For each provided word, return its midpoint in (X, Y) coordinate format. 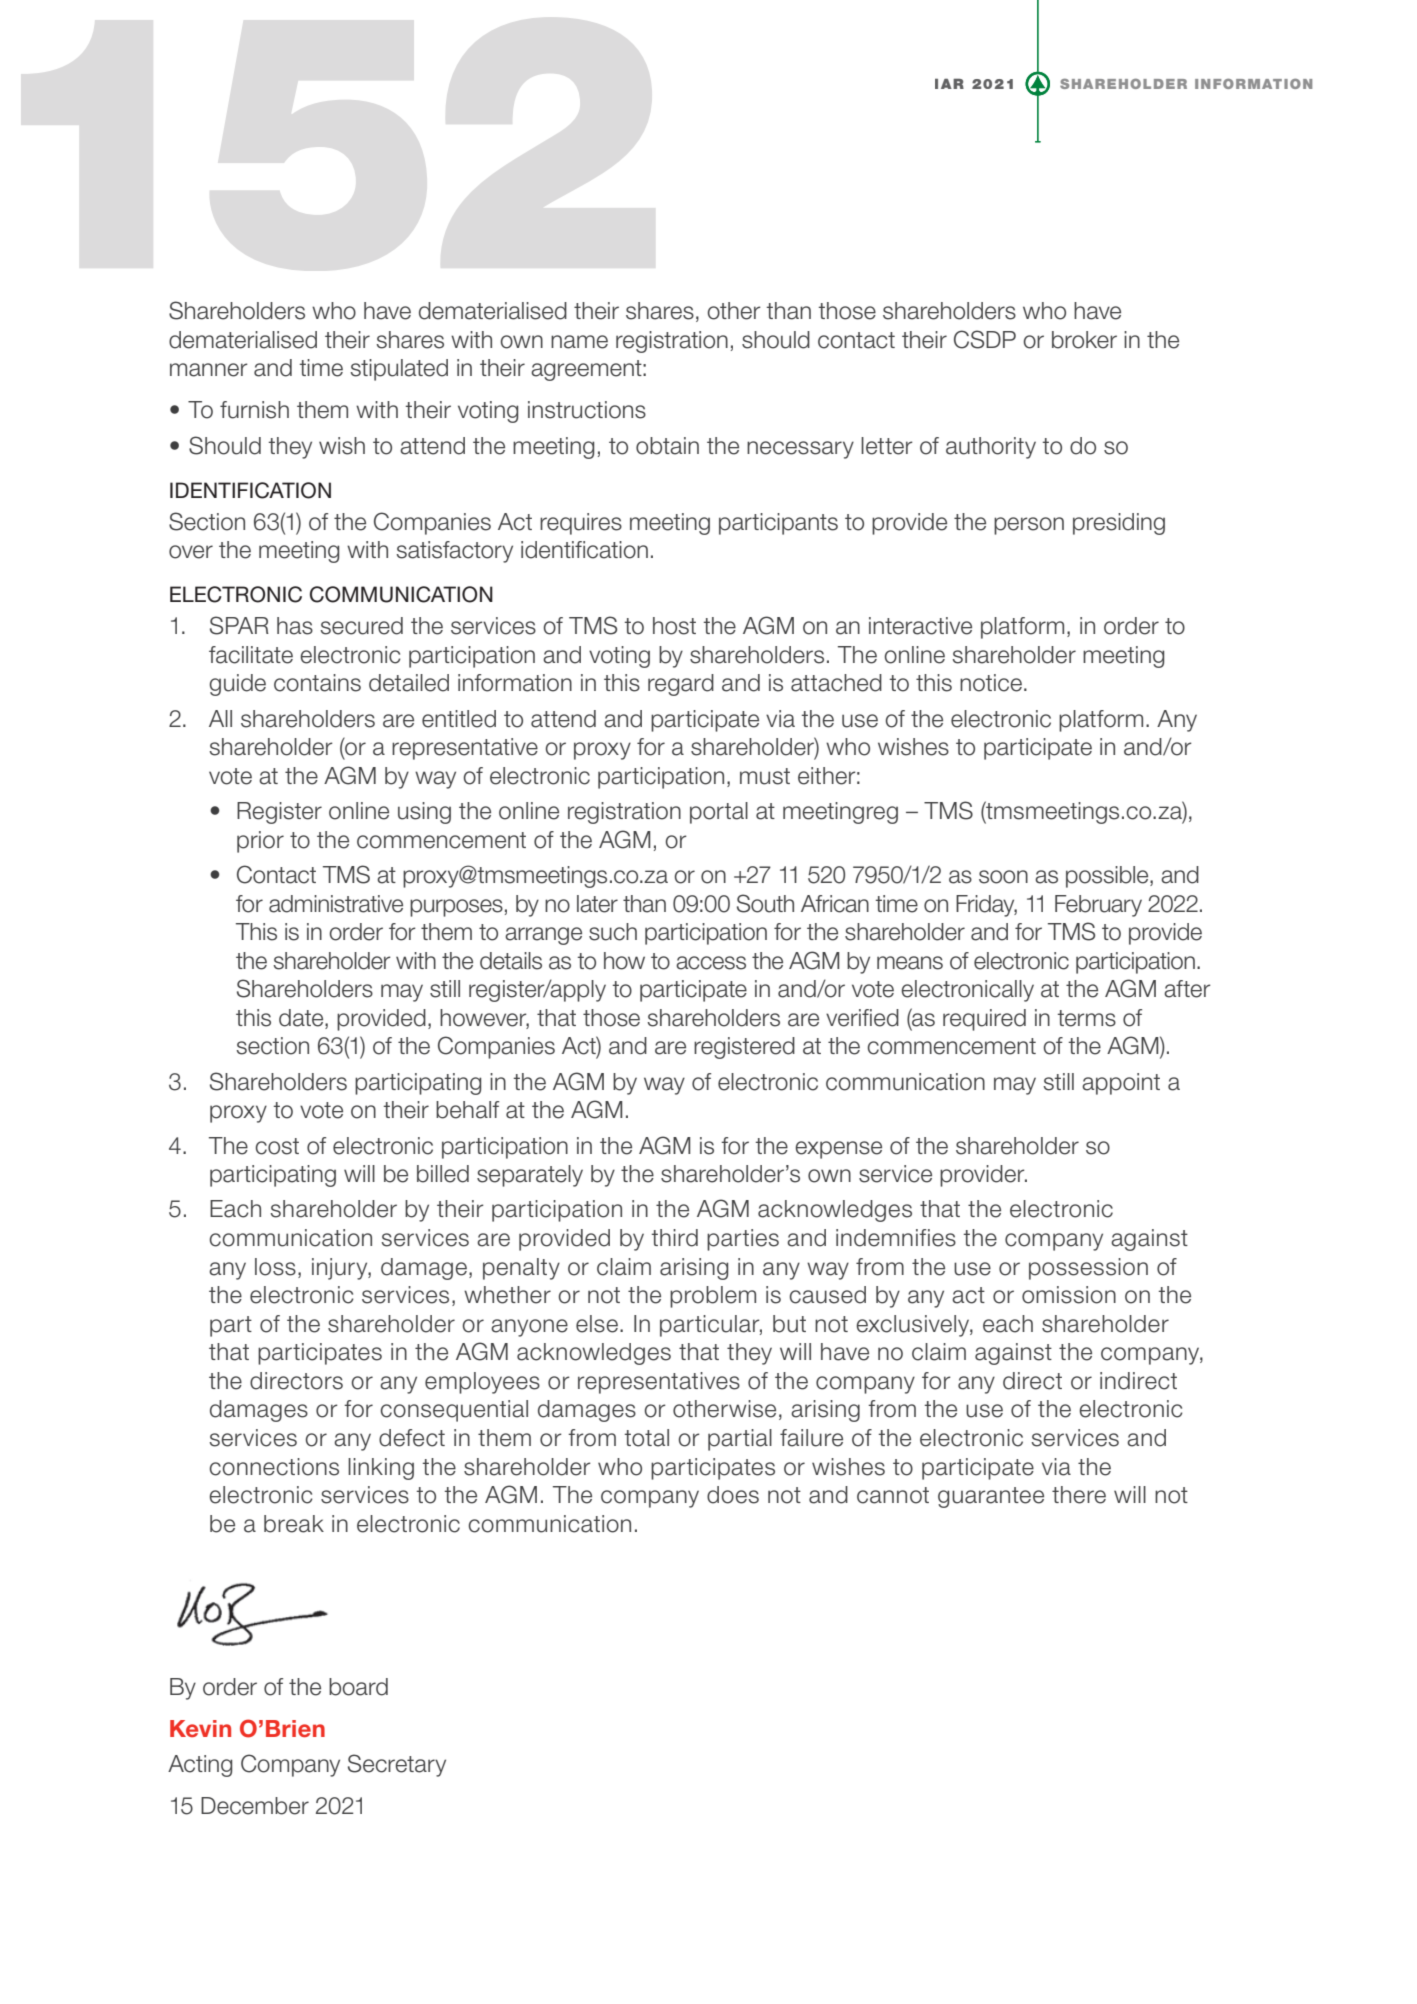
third (674, 1238)
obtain (667, 446)
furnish (254, 410)
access (711, 963)
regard (681, 685)
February (1098, 906)
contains (317, 683)
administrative (336, 904)
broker (1084, 340)
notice (991, 683)
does (733, 1495)
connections (274, 1467)
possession (1088, 1269)
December (255, 1806)
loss (275, 1267)
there (1079, 1495)
